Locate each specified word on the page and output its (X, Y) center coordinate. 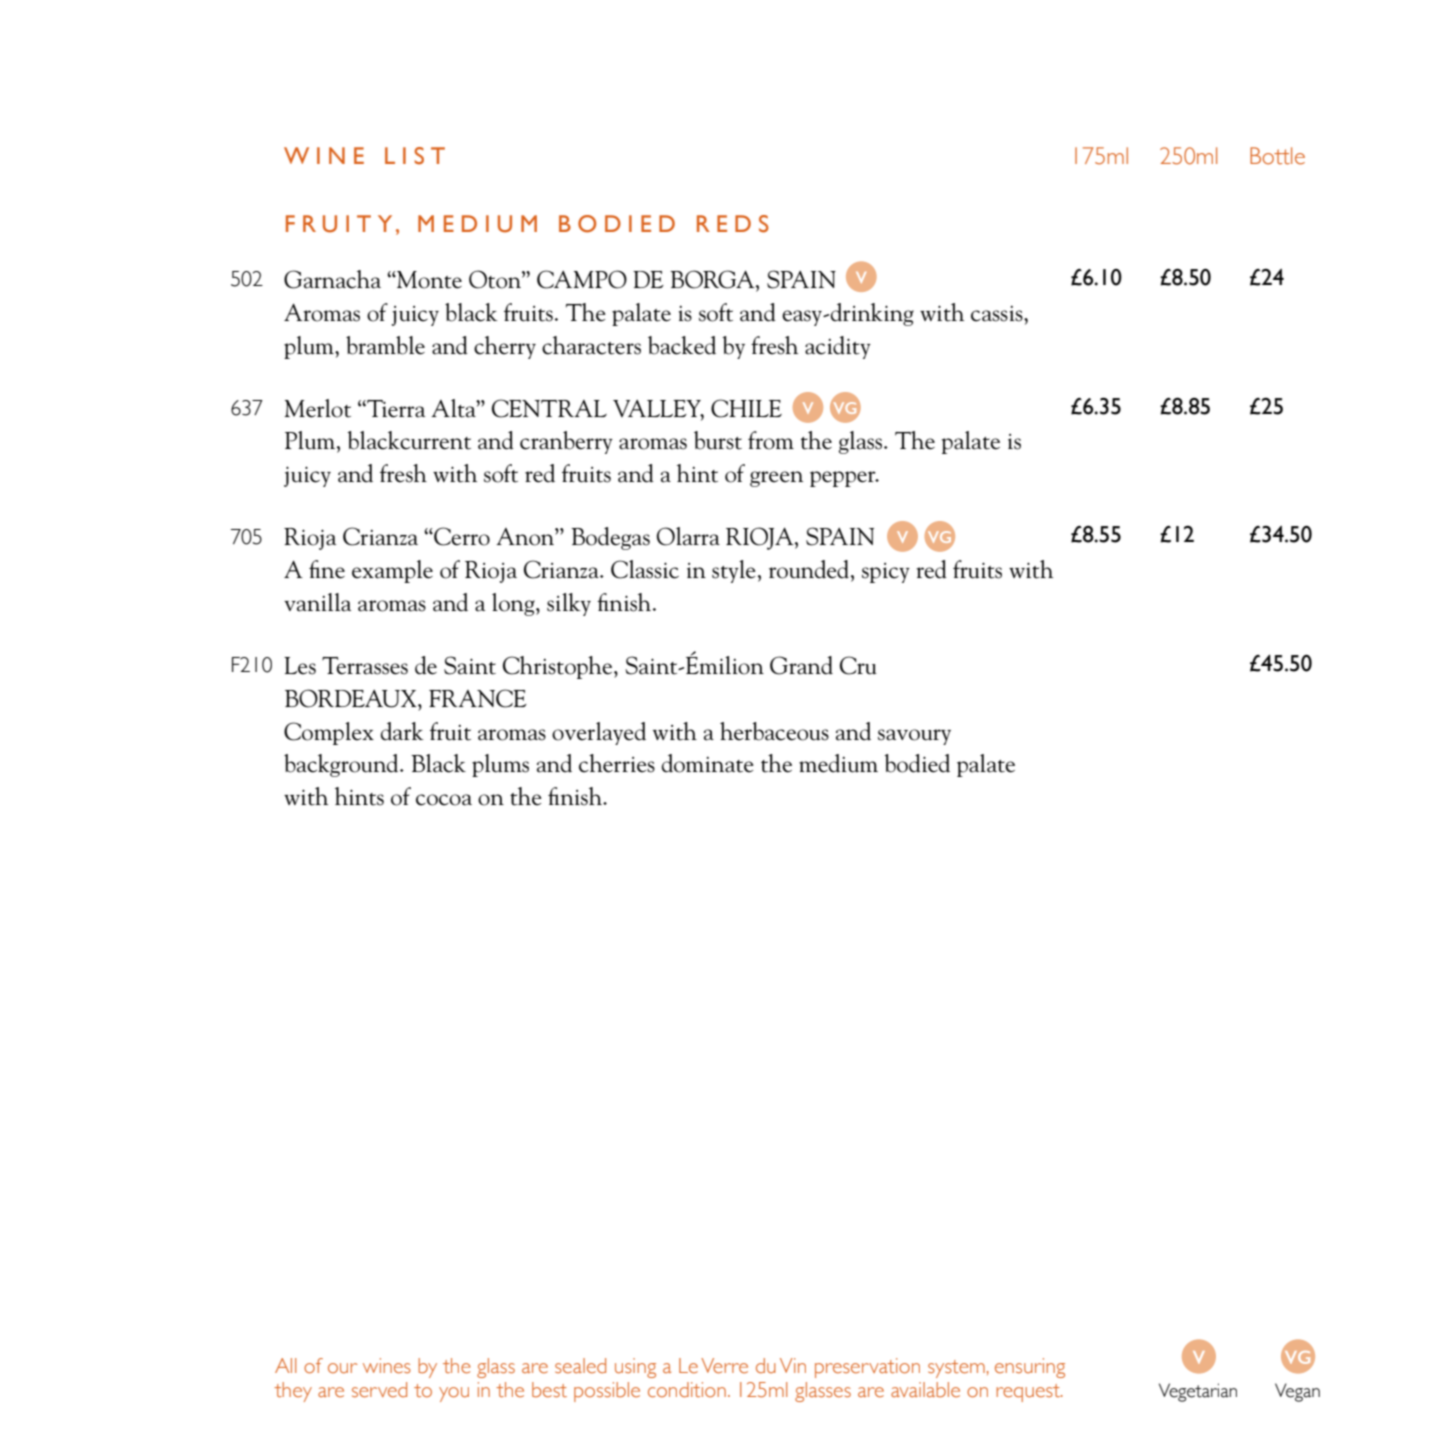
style (734, 571)
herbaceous (774, 731)
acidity (838, 347)
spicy (886, 573)
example (392, 571)
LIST (415, 156)
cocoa (444, 800)
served (379, 1390)
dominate (708, 763)
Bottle (1277, 156)
